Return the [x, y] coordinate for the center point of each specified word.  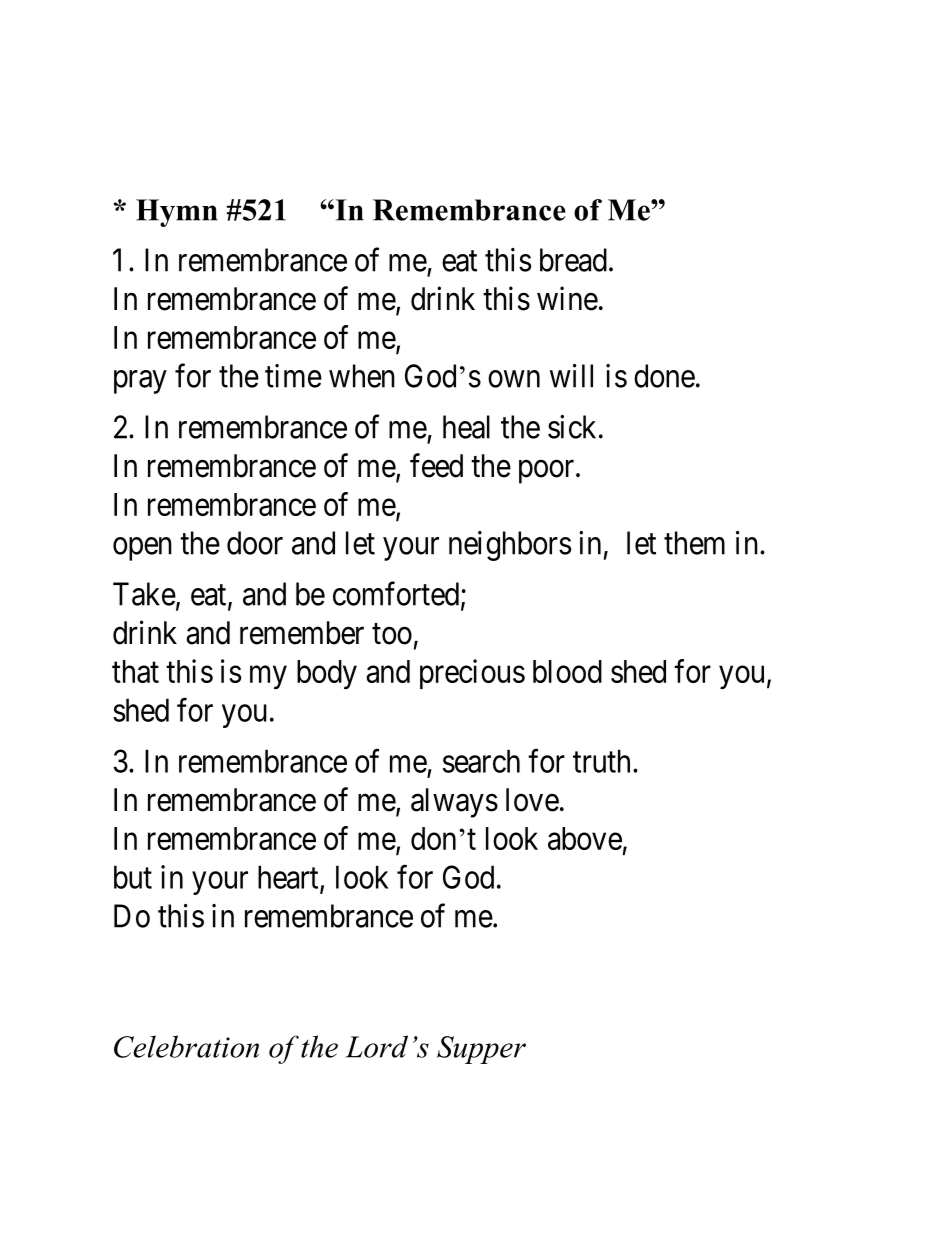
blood [567, 671]
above [585, 838]
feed [436, 465]
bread [573, 260]
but [133, 877]
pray [140, 382]
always [454, 803]
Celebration [186, 1046]
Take [144, 594]
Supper [481, 1050]
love [532, 800]
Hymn [177, 213]
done [664, 376]
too [392, 634]
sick [572, 427]
